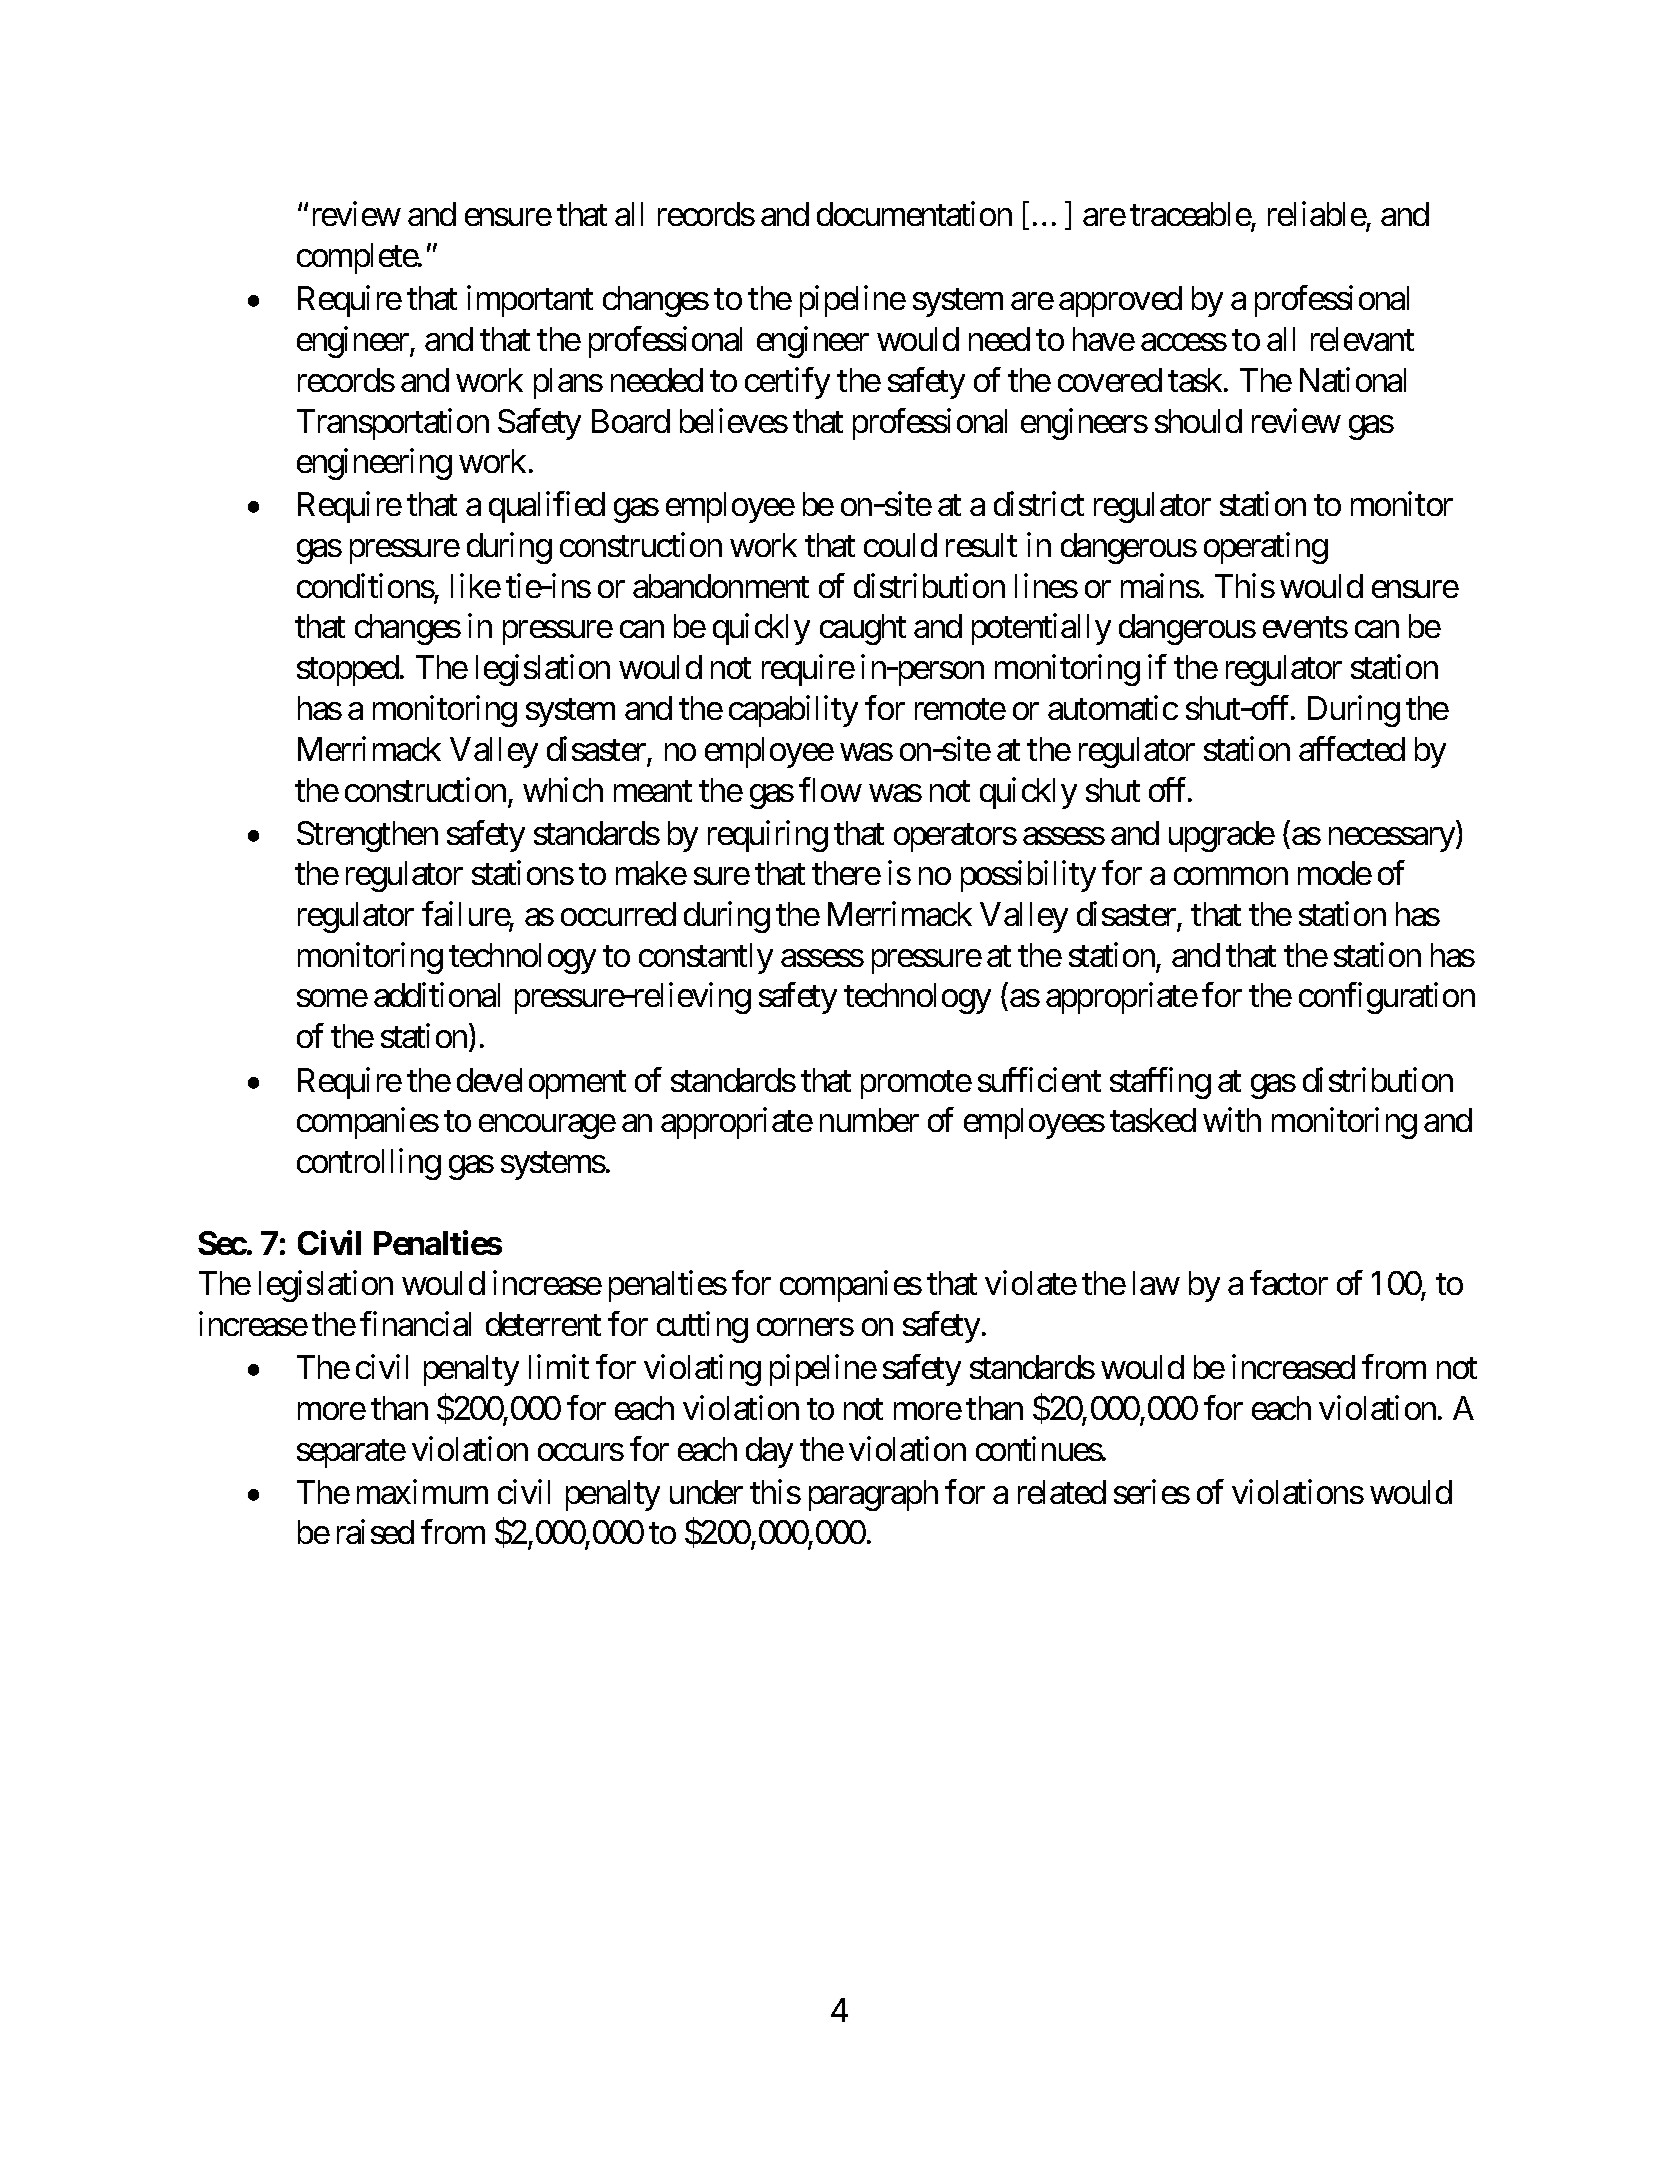 This document has height=2167, width=1675. I want to click on important, so click(530, 301).
